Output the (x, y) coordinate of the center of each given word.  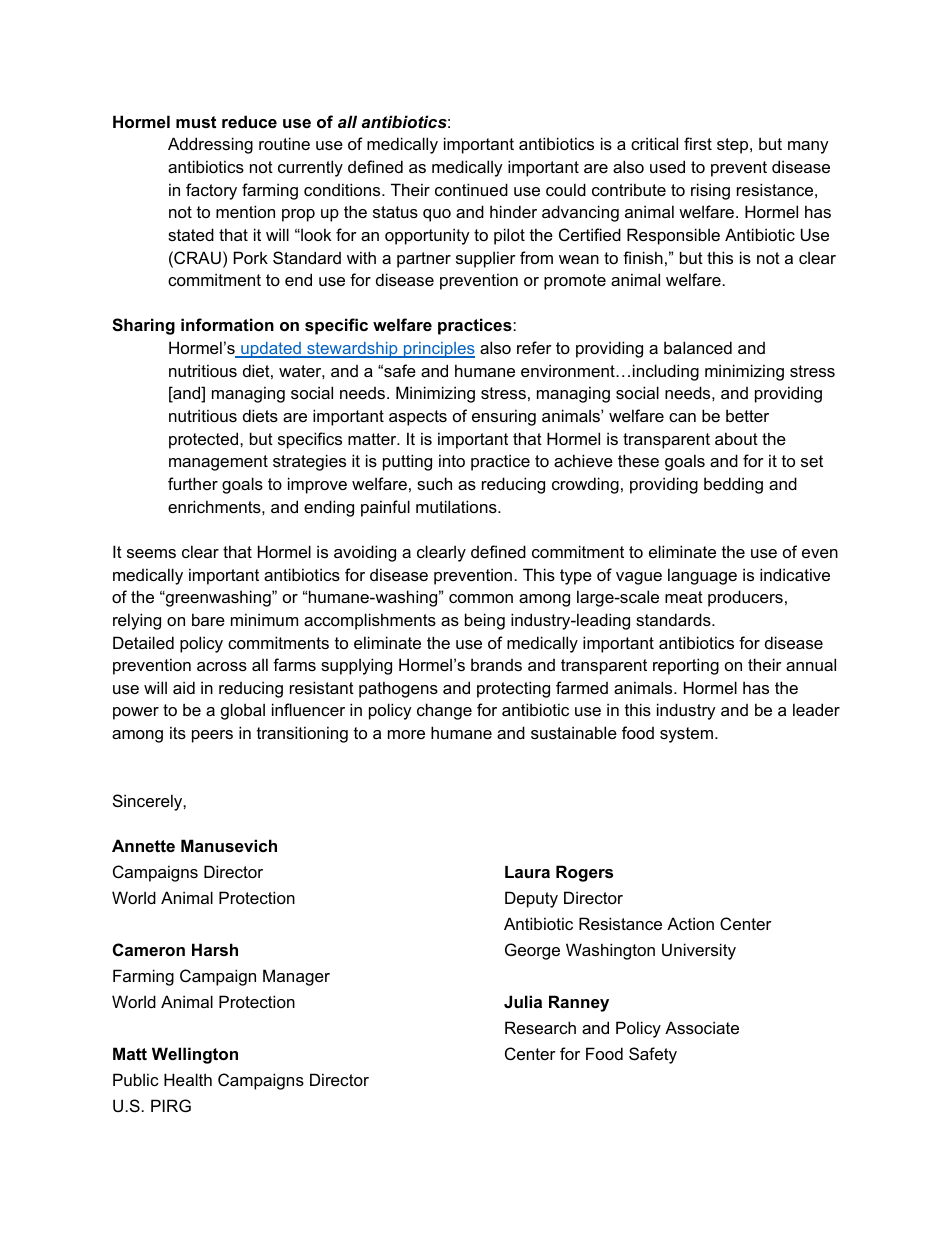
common (481, 598)
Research (540, 1027)
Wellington (195, 1055)
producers (745, 598)
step (734, 146)
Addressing (210, 145)
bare (208, 619)
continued (471, 189)
